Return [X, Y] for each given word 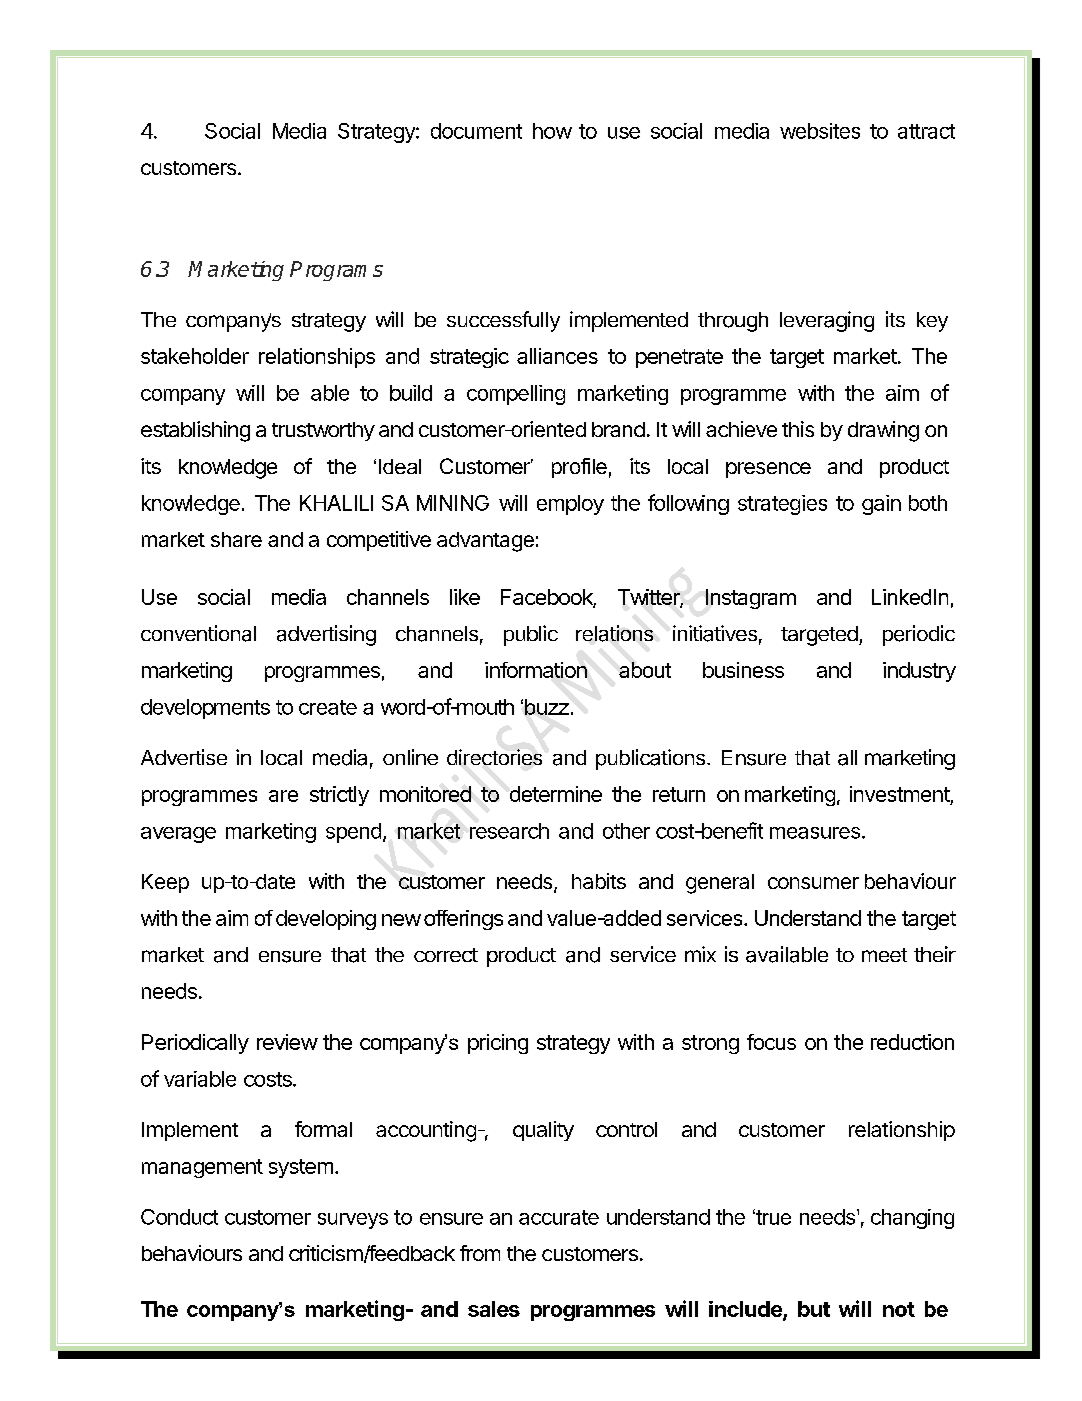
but [814, 1309]
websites [820, 131]
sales [494, 1309]
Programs [336, 271]
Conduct [179, 1217]
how [552, 131]
